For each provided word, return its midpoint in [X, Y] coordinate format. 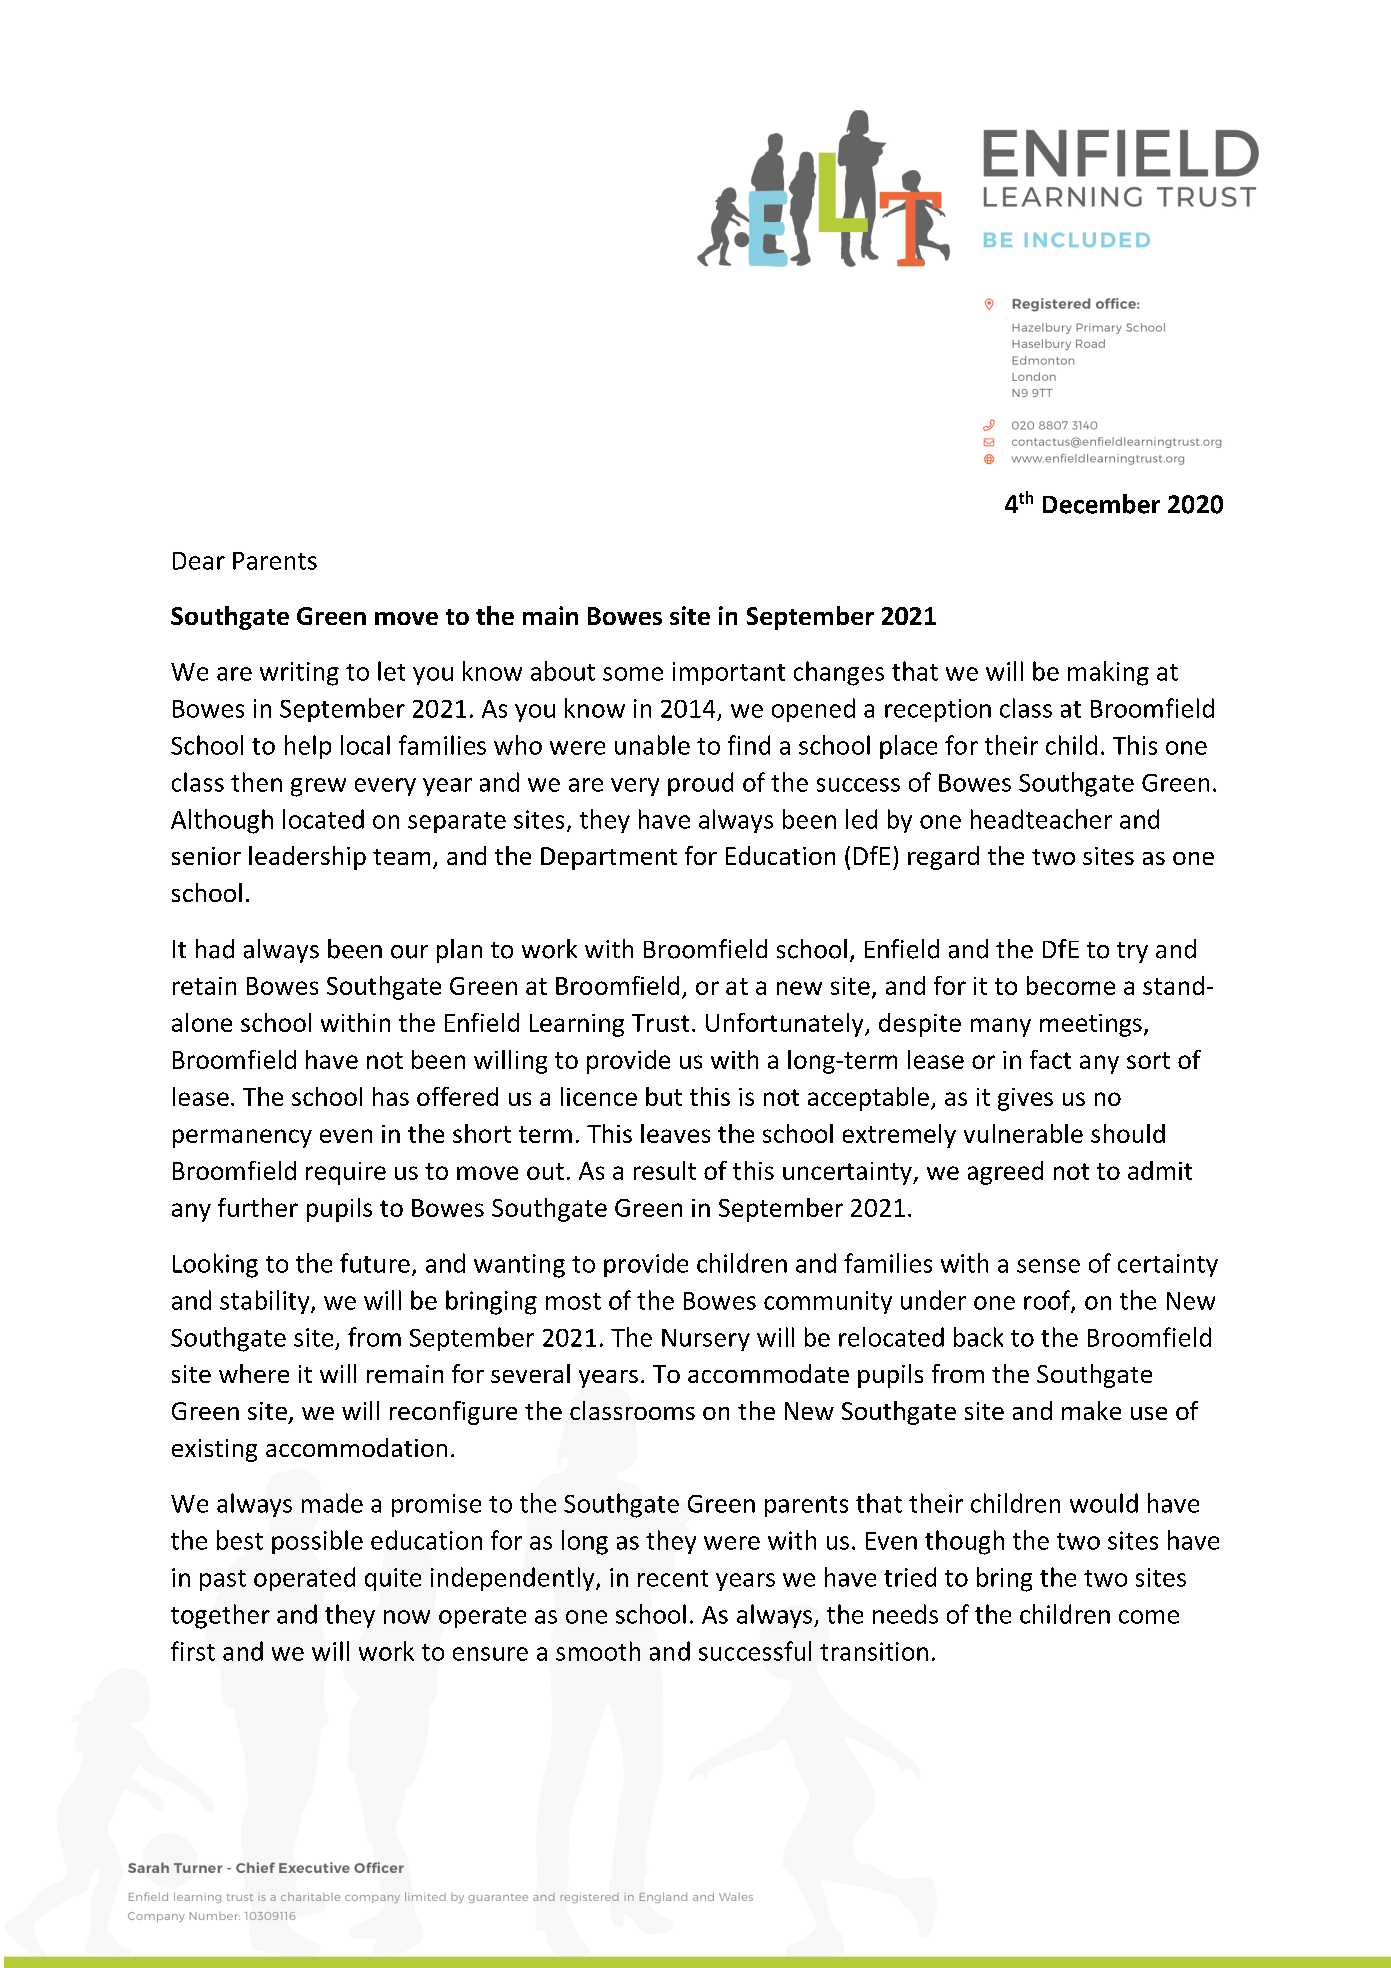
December [1101, 504]
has [391, 1096]
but [664, 1096]
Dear [199, 561]
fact [1050, 1059]
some [633, 674]
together [220, 1616]
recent [673, 1578]
